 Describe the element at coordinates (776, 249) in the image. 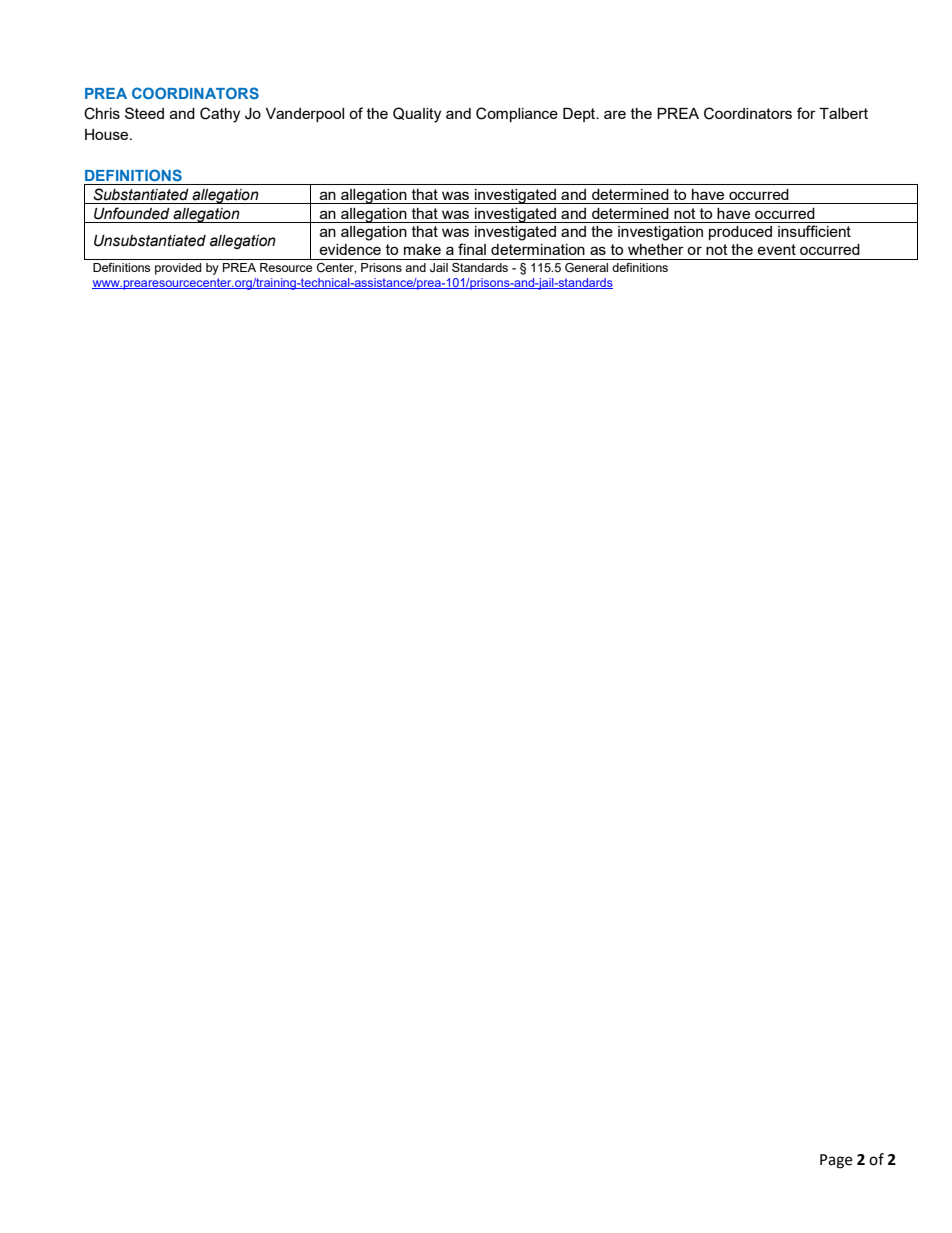

I see `event` at that location.
